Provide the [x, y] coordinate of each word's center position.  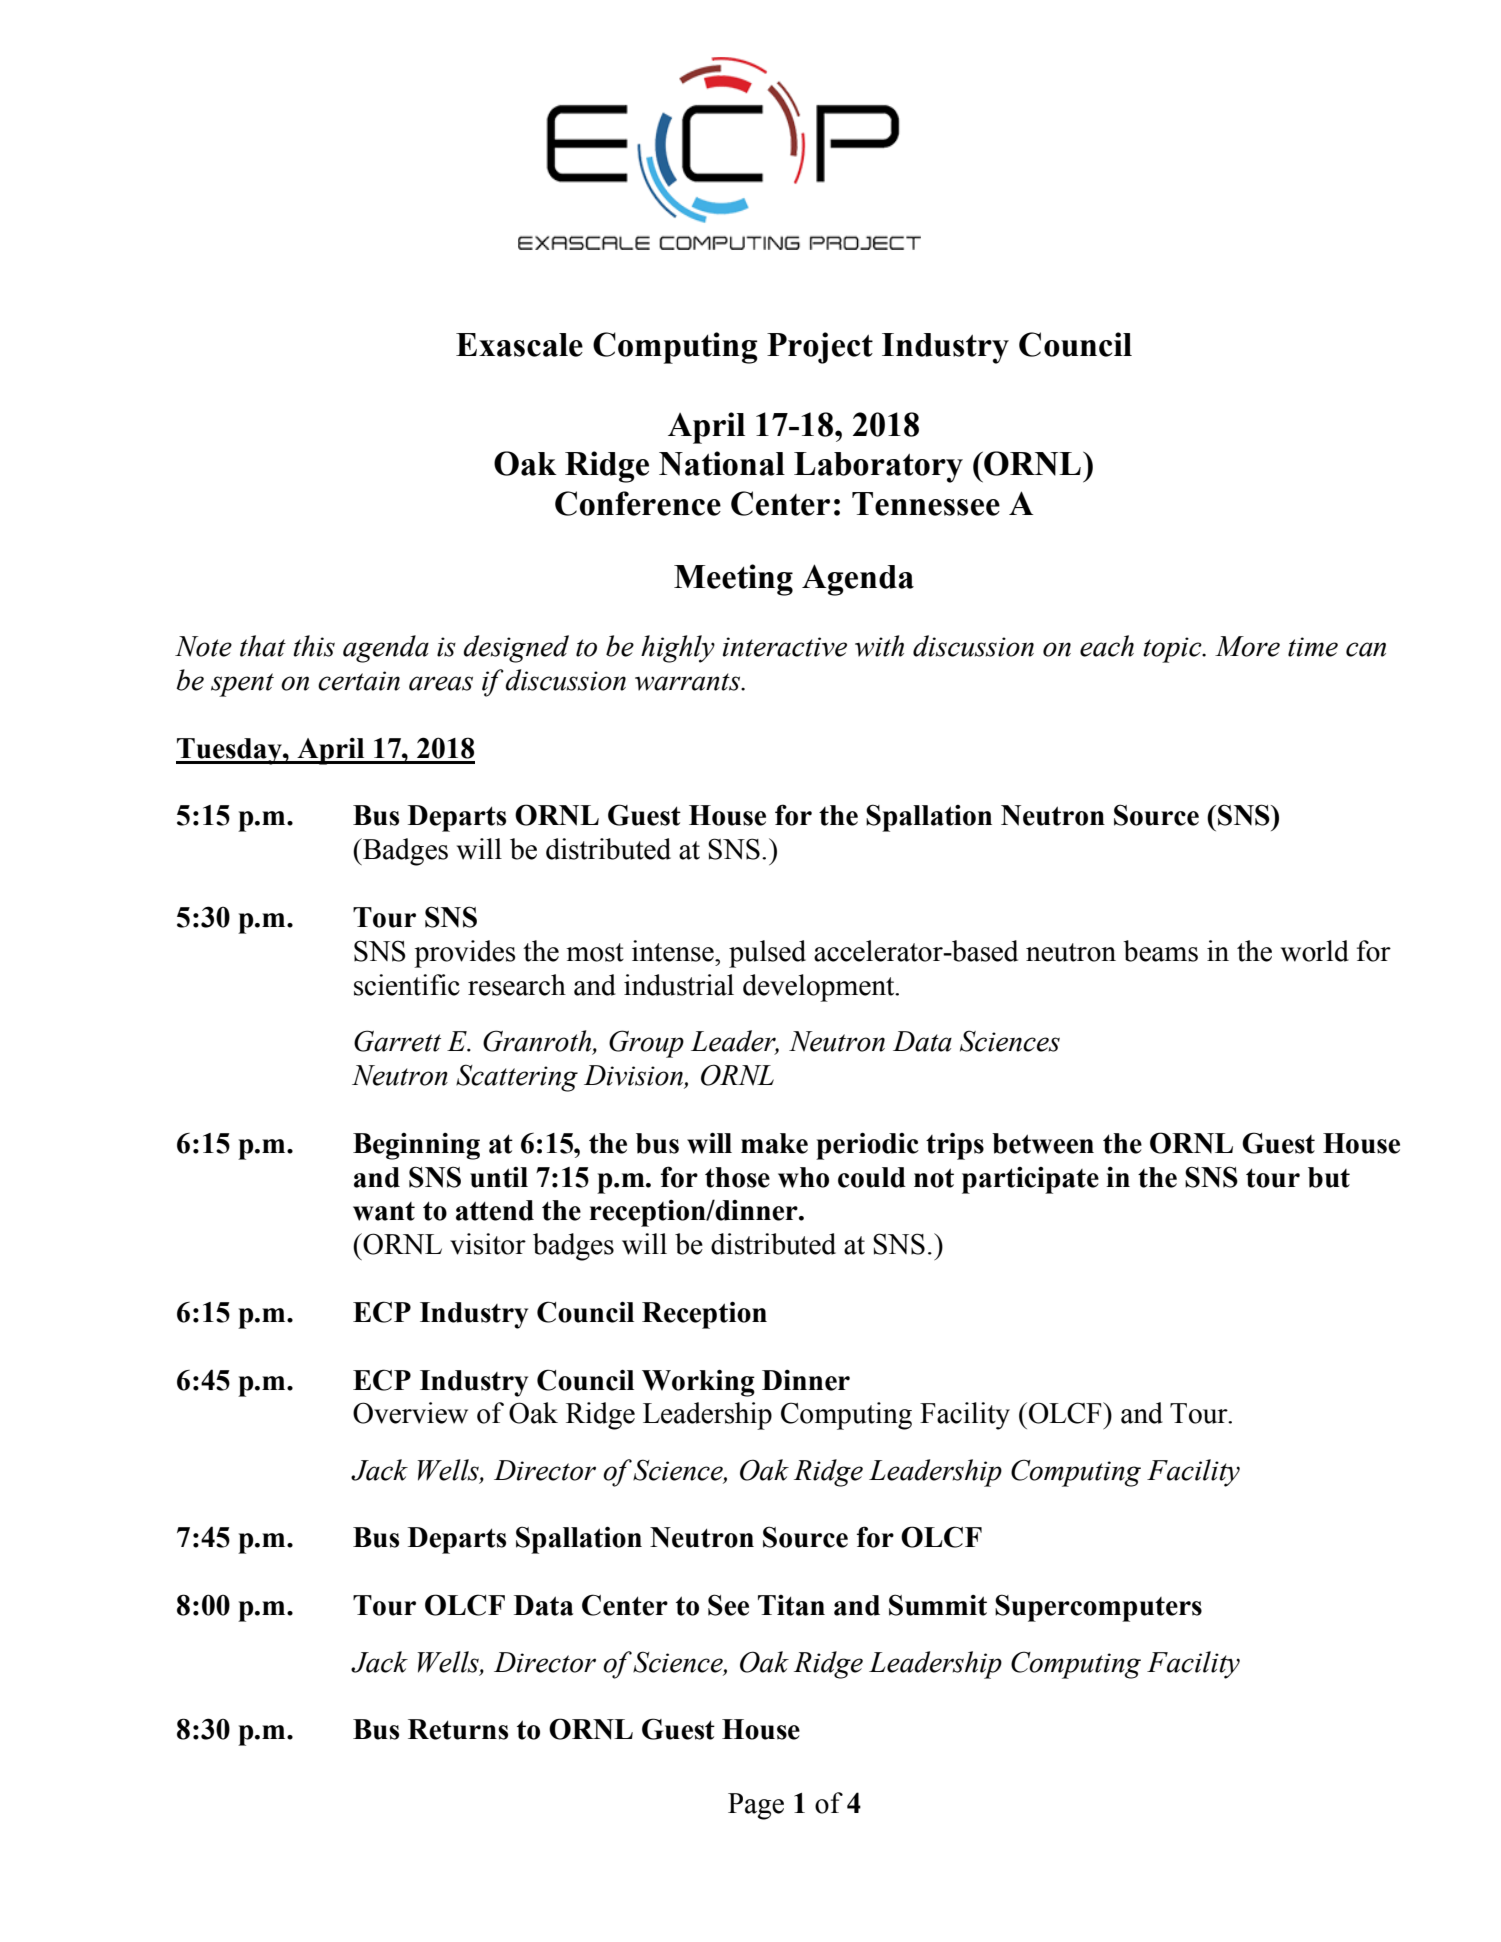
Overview [410, 1413]
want [384, 1211]
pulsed [767, 954]
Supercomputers [1098, 1608]
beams [1161, 951]
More [1247, 646]
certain [359, 681]
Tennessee [926, 504]
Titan [791, 1605]
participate [1030, 1180]
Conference [638, 503]
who [803, 1177]
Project [820, 348]
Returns [458, 1729]
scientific [407, 985]
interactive [785, 647]
